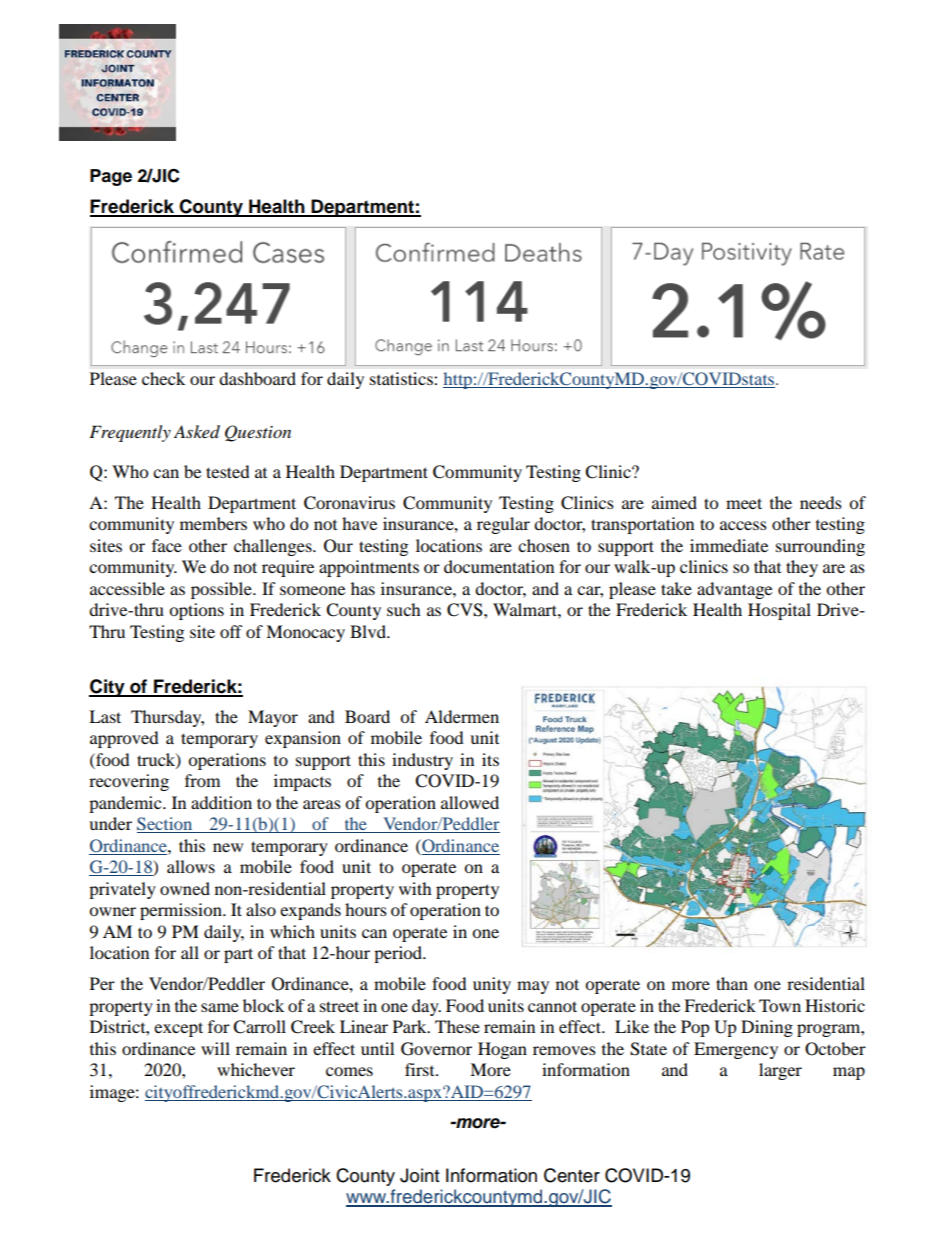 This page has height=1233, width=952. What do you see at coordinates (470, 802) in the page?
I see `allowed` at bounding box center [470, 802].
